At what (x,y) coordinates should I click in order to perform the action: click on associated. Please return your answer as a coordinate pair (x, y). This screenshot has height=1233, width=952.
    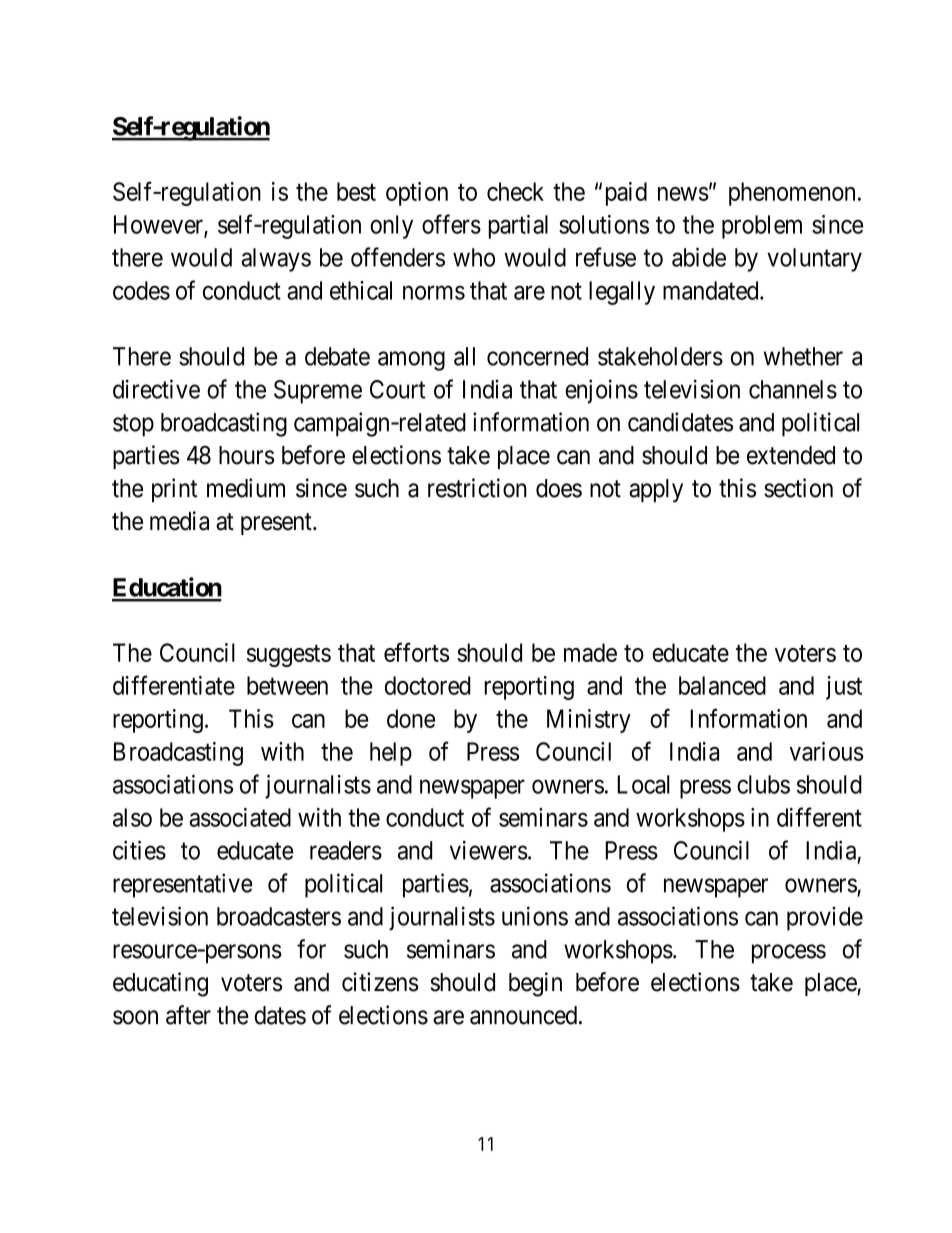
    Looking at the image, I should click on (240, 817).
